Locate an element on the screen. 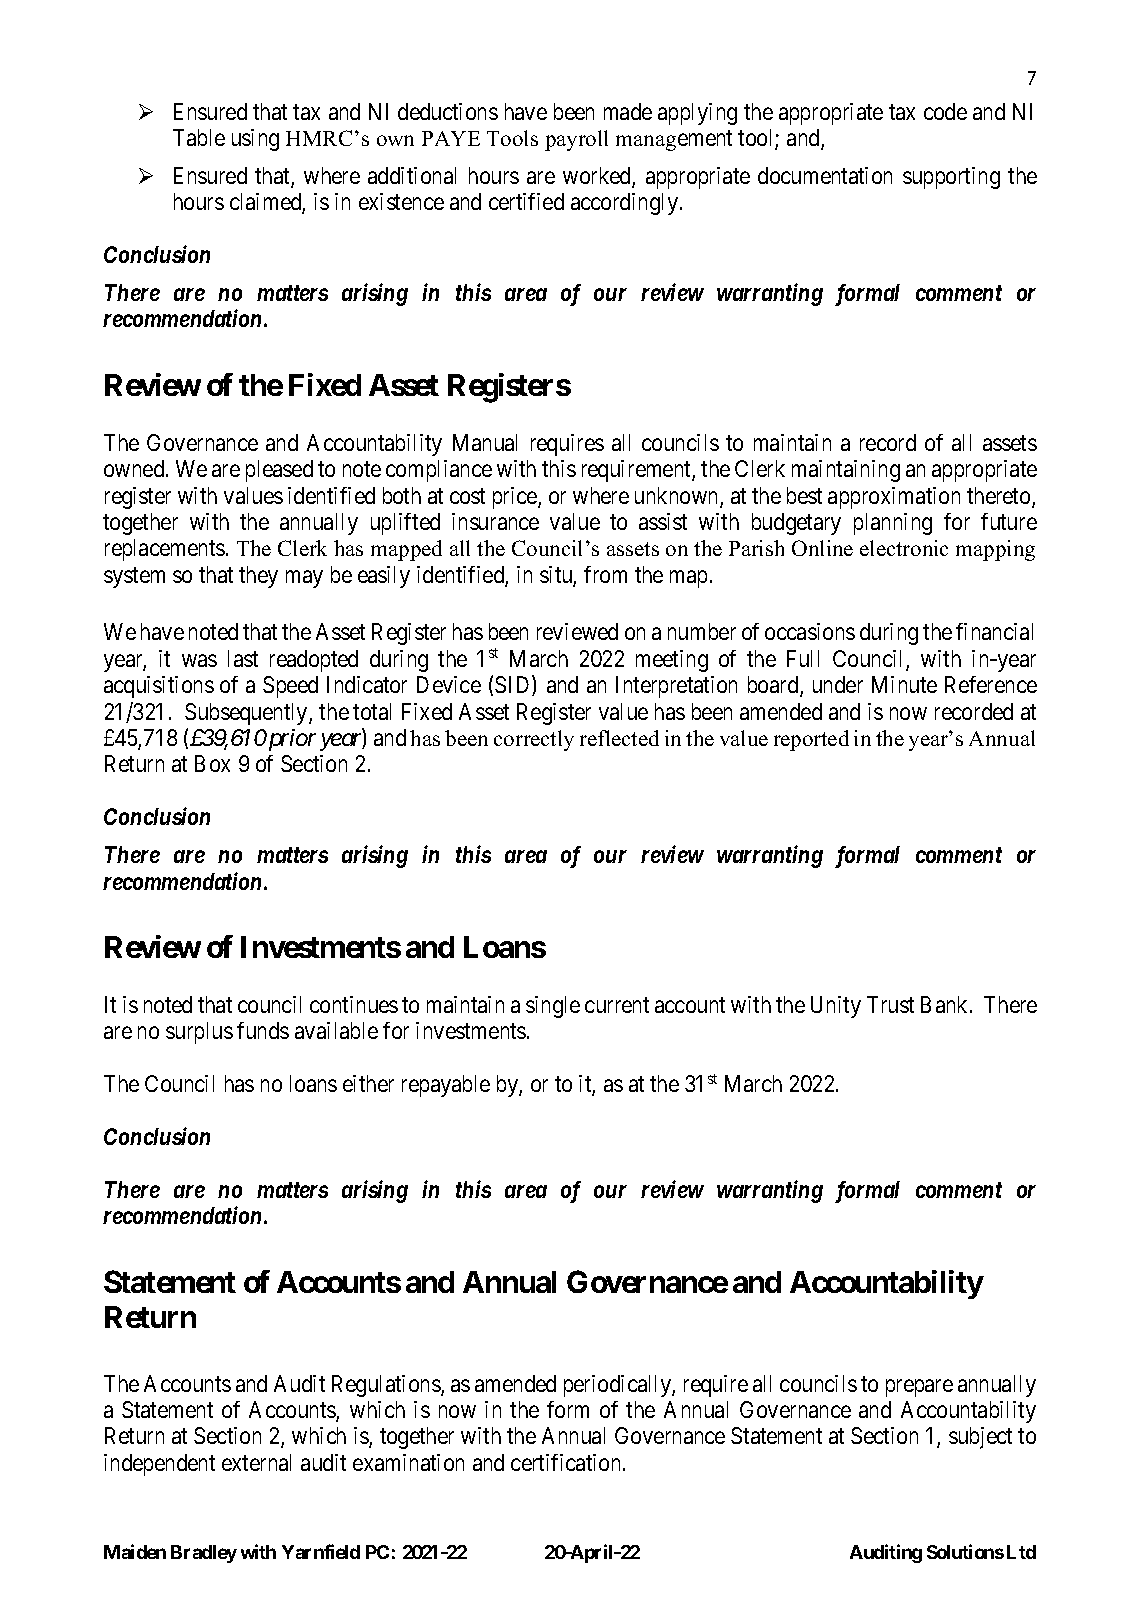 Image resolution: width=1140 pixels, height=1612 pixels. subject is located at coordinates (980, 1438).
